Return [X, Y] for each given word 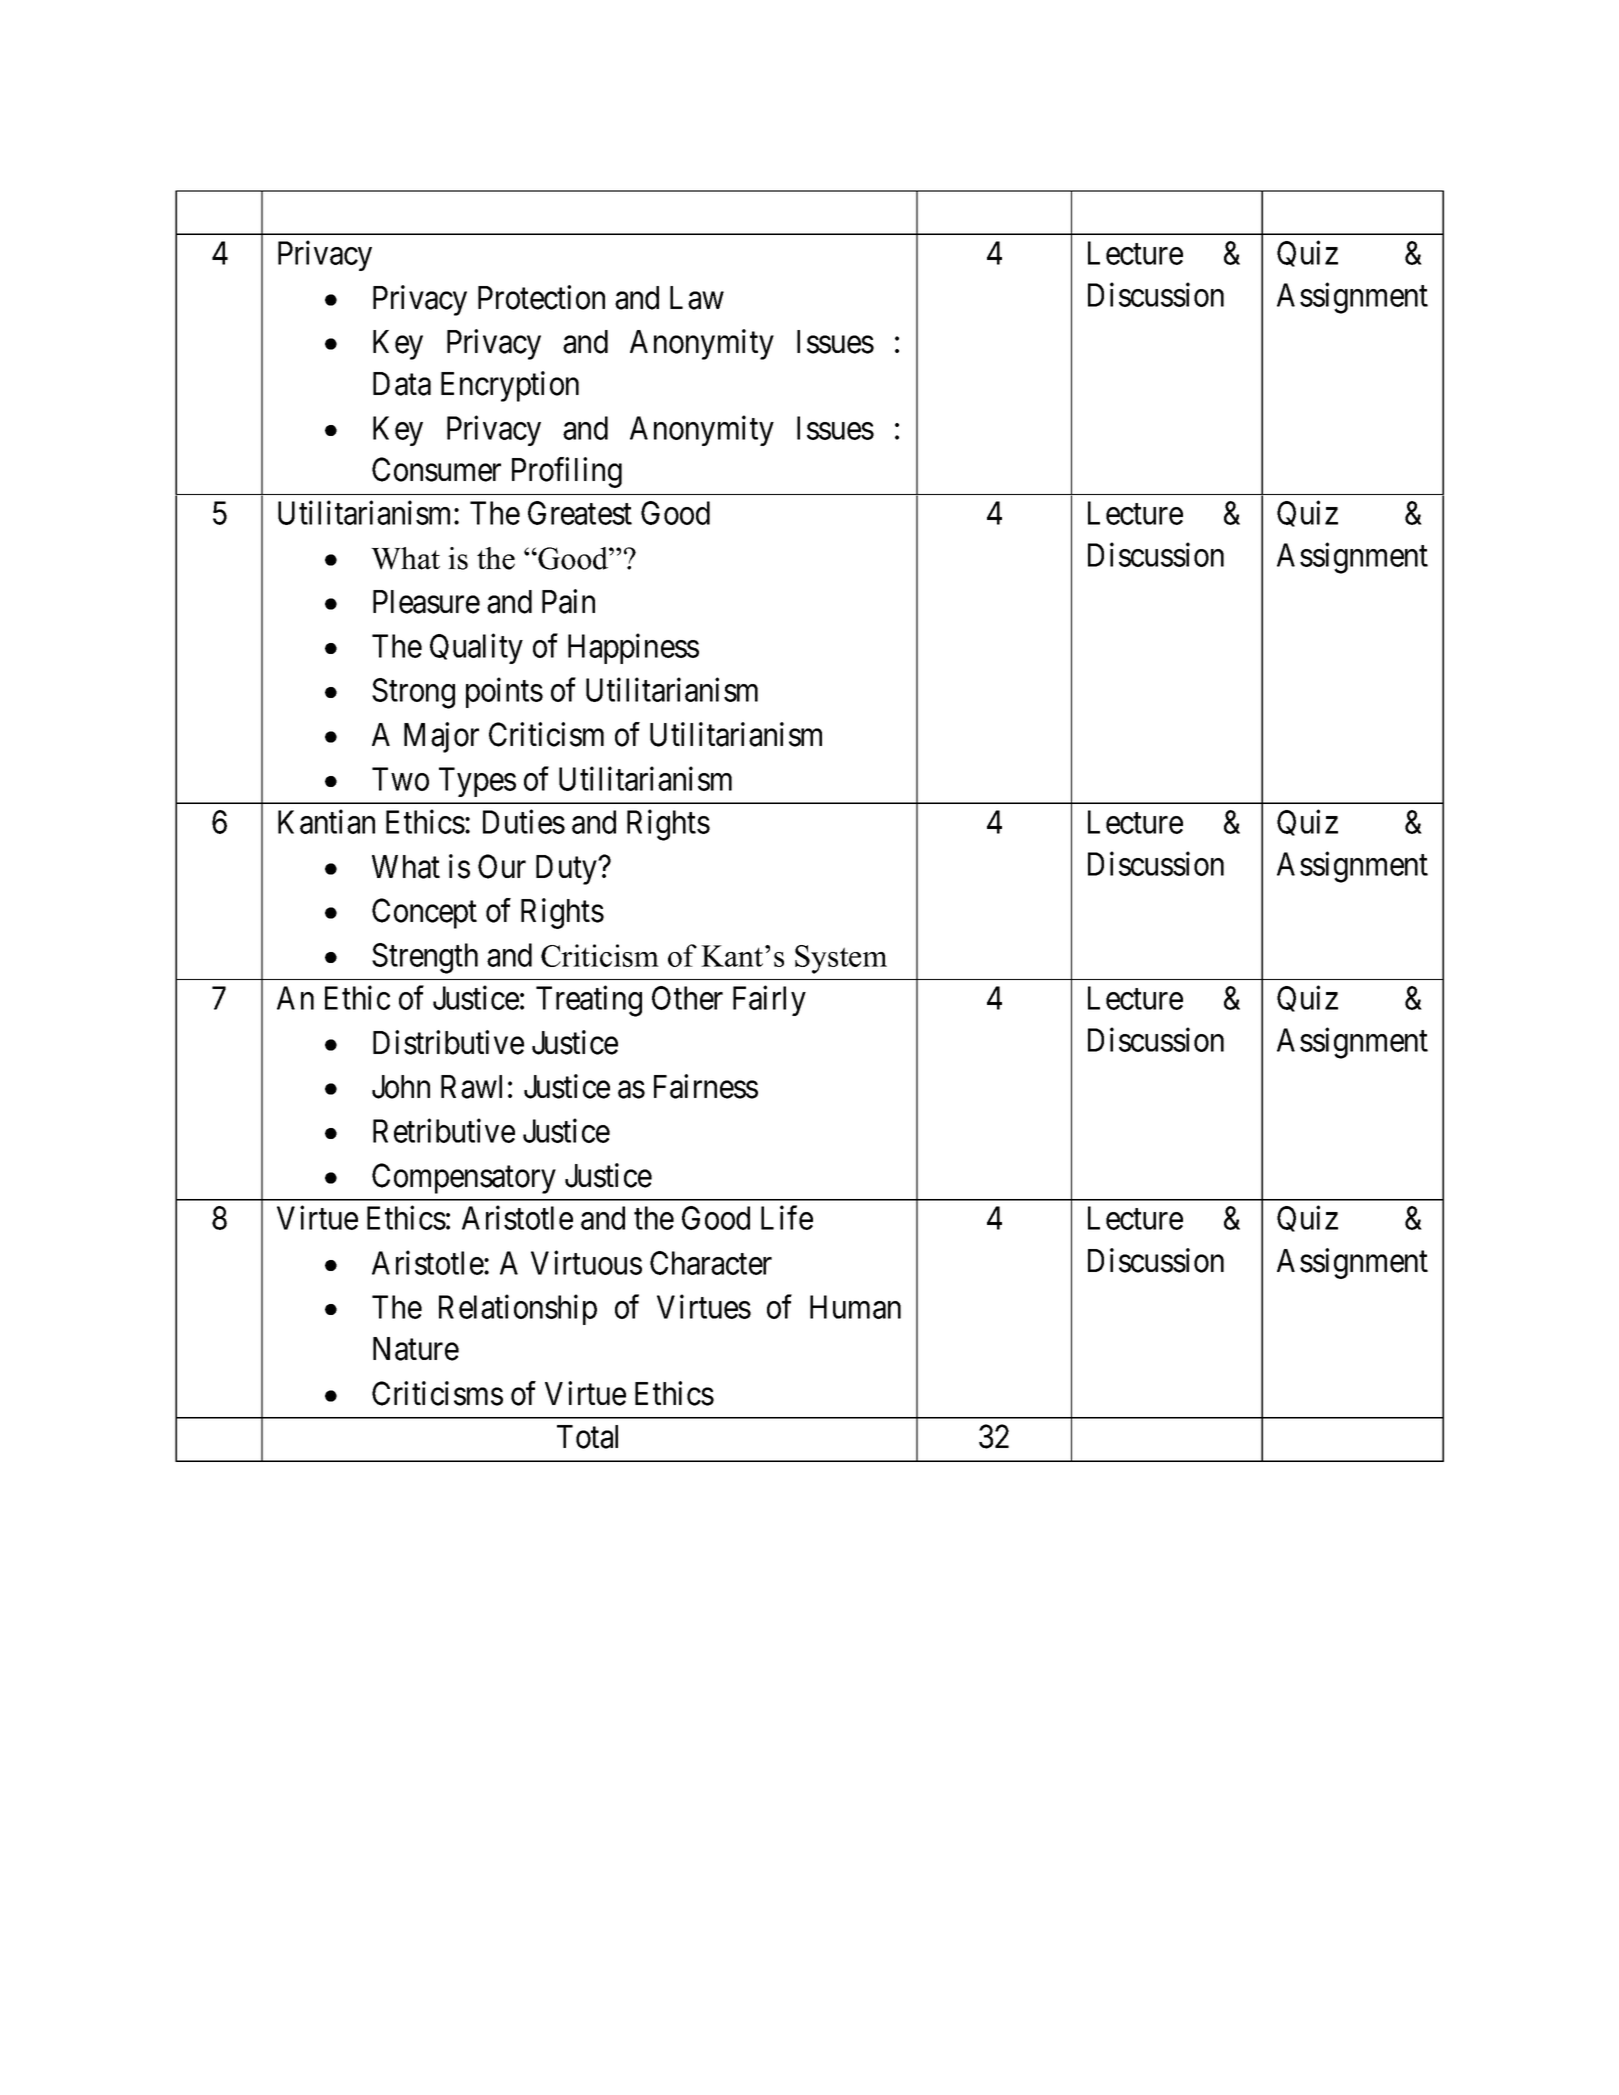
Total [587, 1437]
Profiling [567, 472]
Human [855, 1307]
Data [402, 384]
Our [502, 866]
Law [697, 298]
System [841, 959]
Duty [567, 870]
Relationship [518, 1310]
